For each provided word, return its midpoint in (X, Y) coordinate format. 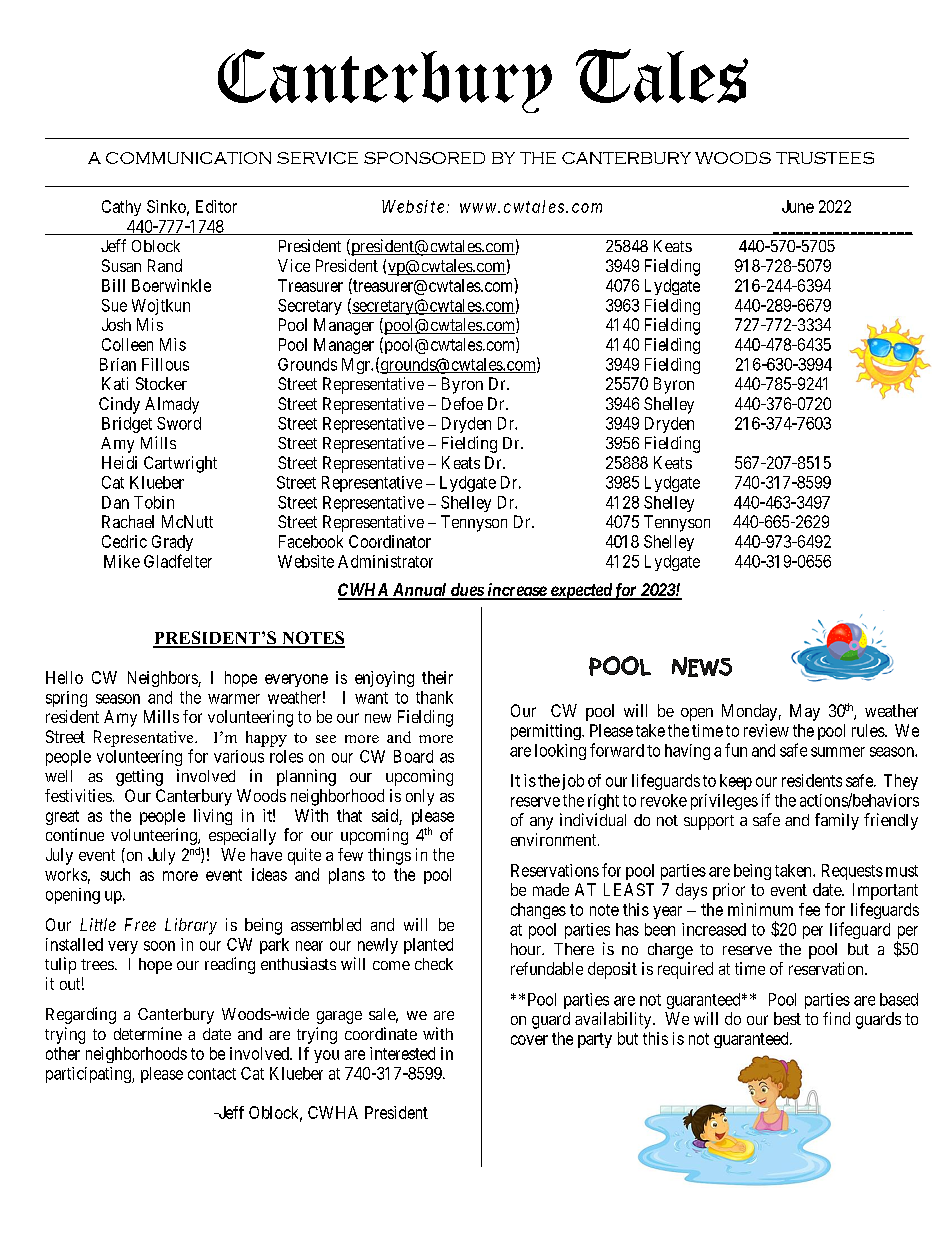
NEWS (702, 667)
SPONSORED (424, 158)
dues (466, 591)
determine (148, 1033)
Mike (122, 561)
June (798, 206)
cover (529, 1040)
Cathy (121, 208)
